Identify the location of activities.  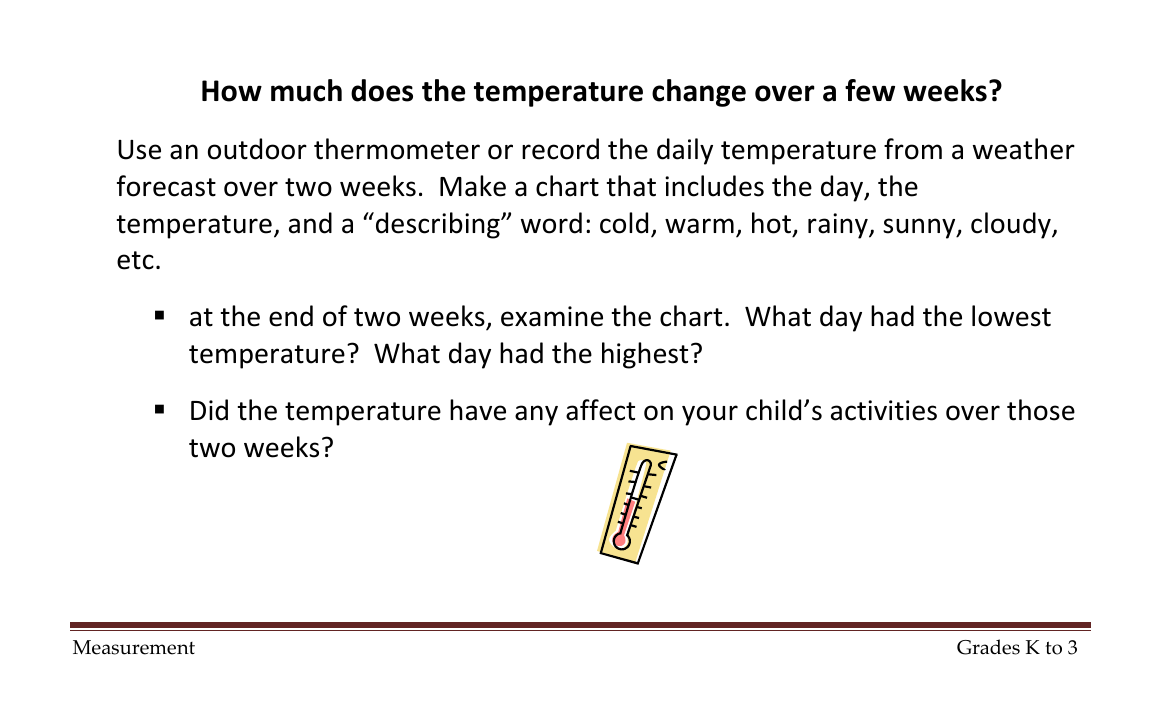
(884, 410).
